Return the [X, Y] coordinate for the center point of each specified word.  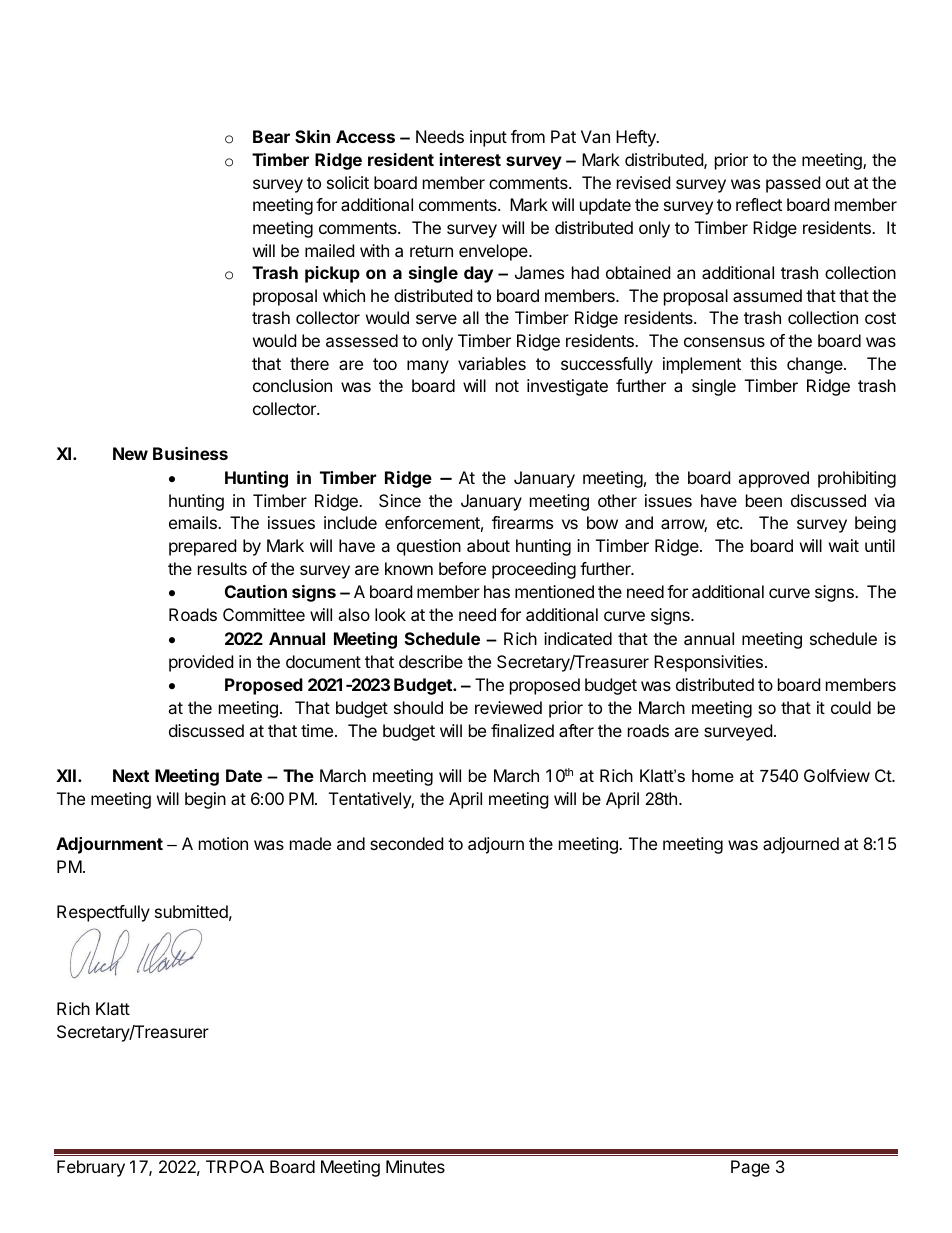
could [851, 707]
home [713, 775]
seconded [406, 843]
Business [190, 453]
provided [201, 663]
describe [431, 661]
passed [793, 184]
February [91, 1168]
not [507, 386]
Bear [271, 136]
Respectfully [103, 913]
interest [470, 159]
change [816, 365]
